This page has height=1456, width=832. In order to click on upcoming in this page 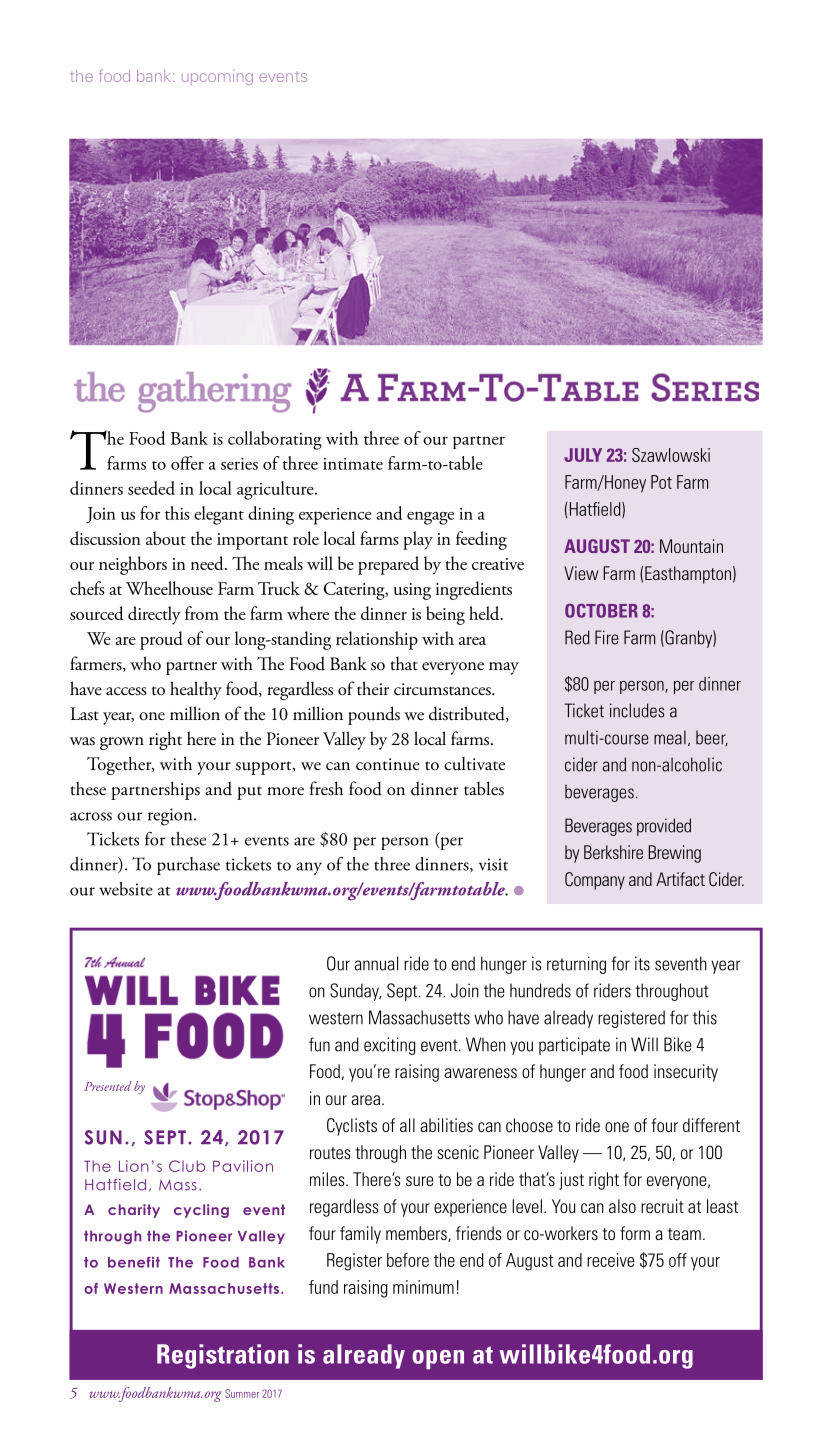, I will do `click(217, 77)`.
